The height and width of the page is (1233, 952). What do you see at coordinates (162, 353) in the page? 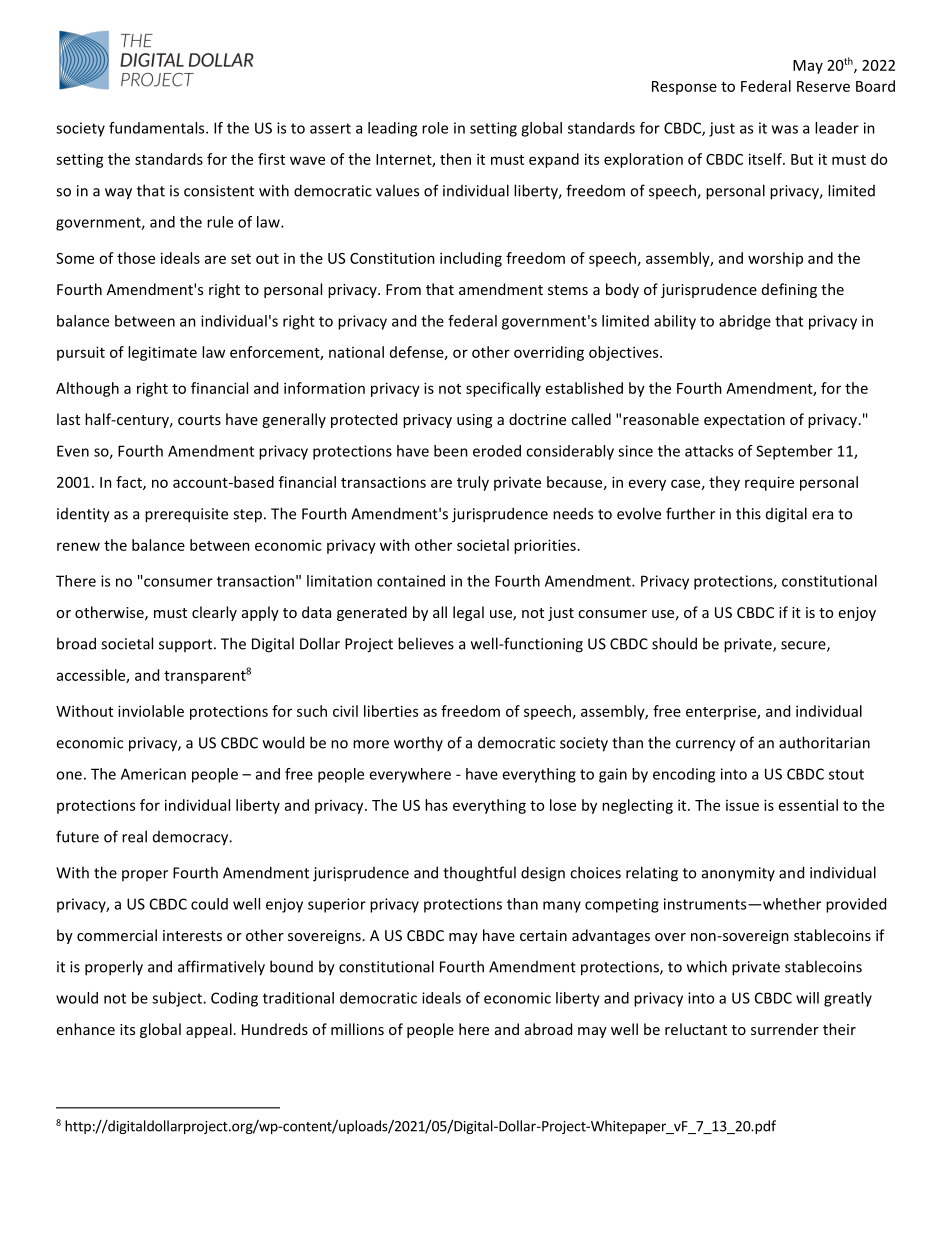
I see `legitimate` at bounding box center [162, 353].
